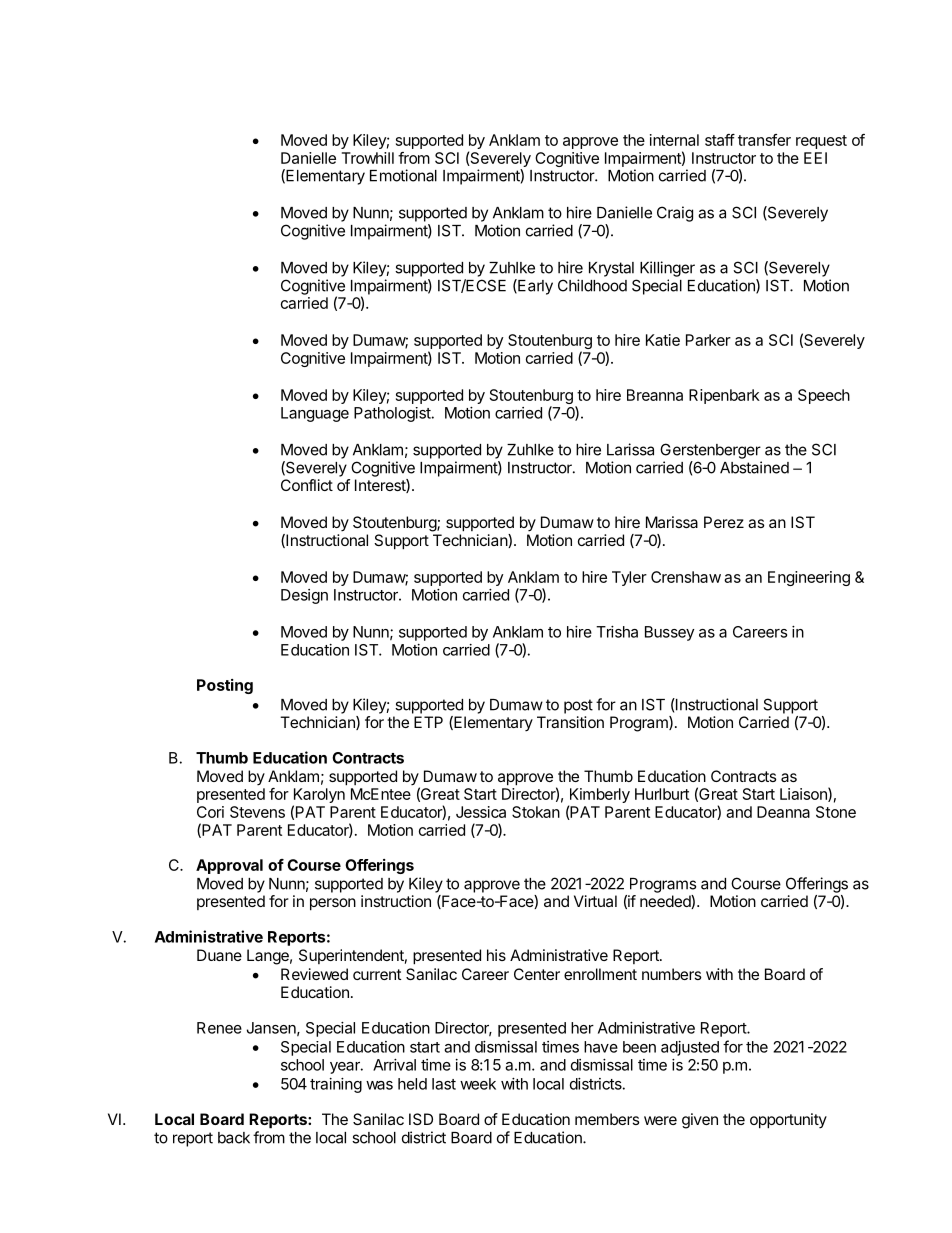 This document has height=1233, width=952. I want to click on Design, so click(304, 596).
